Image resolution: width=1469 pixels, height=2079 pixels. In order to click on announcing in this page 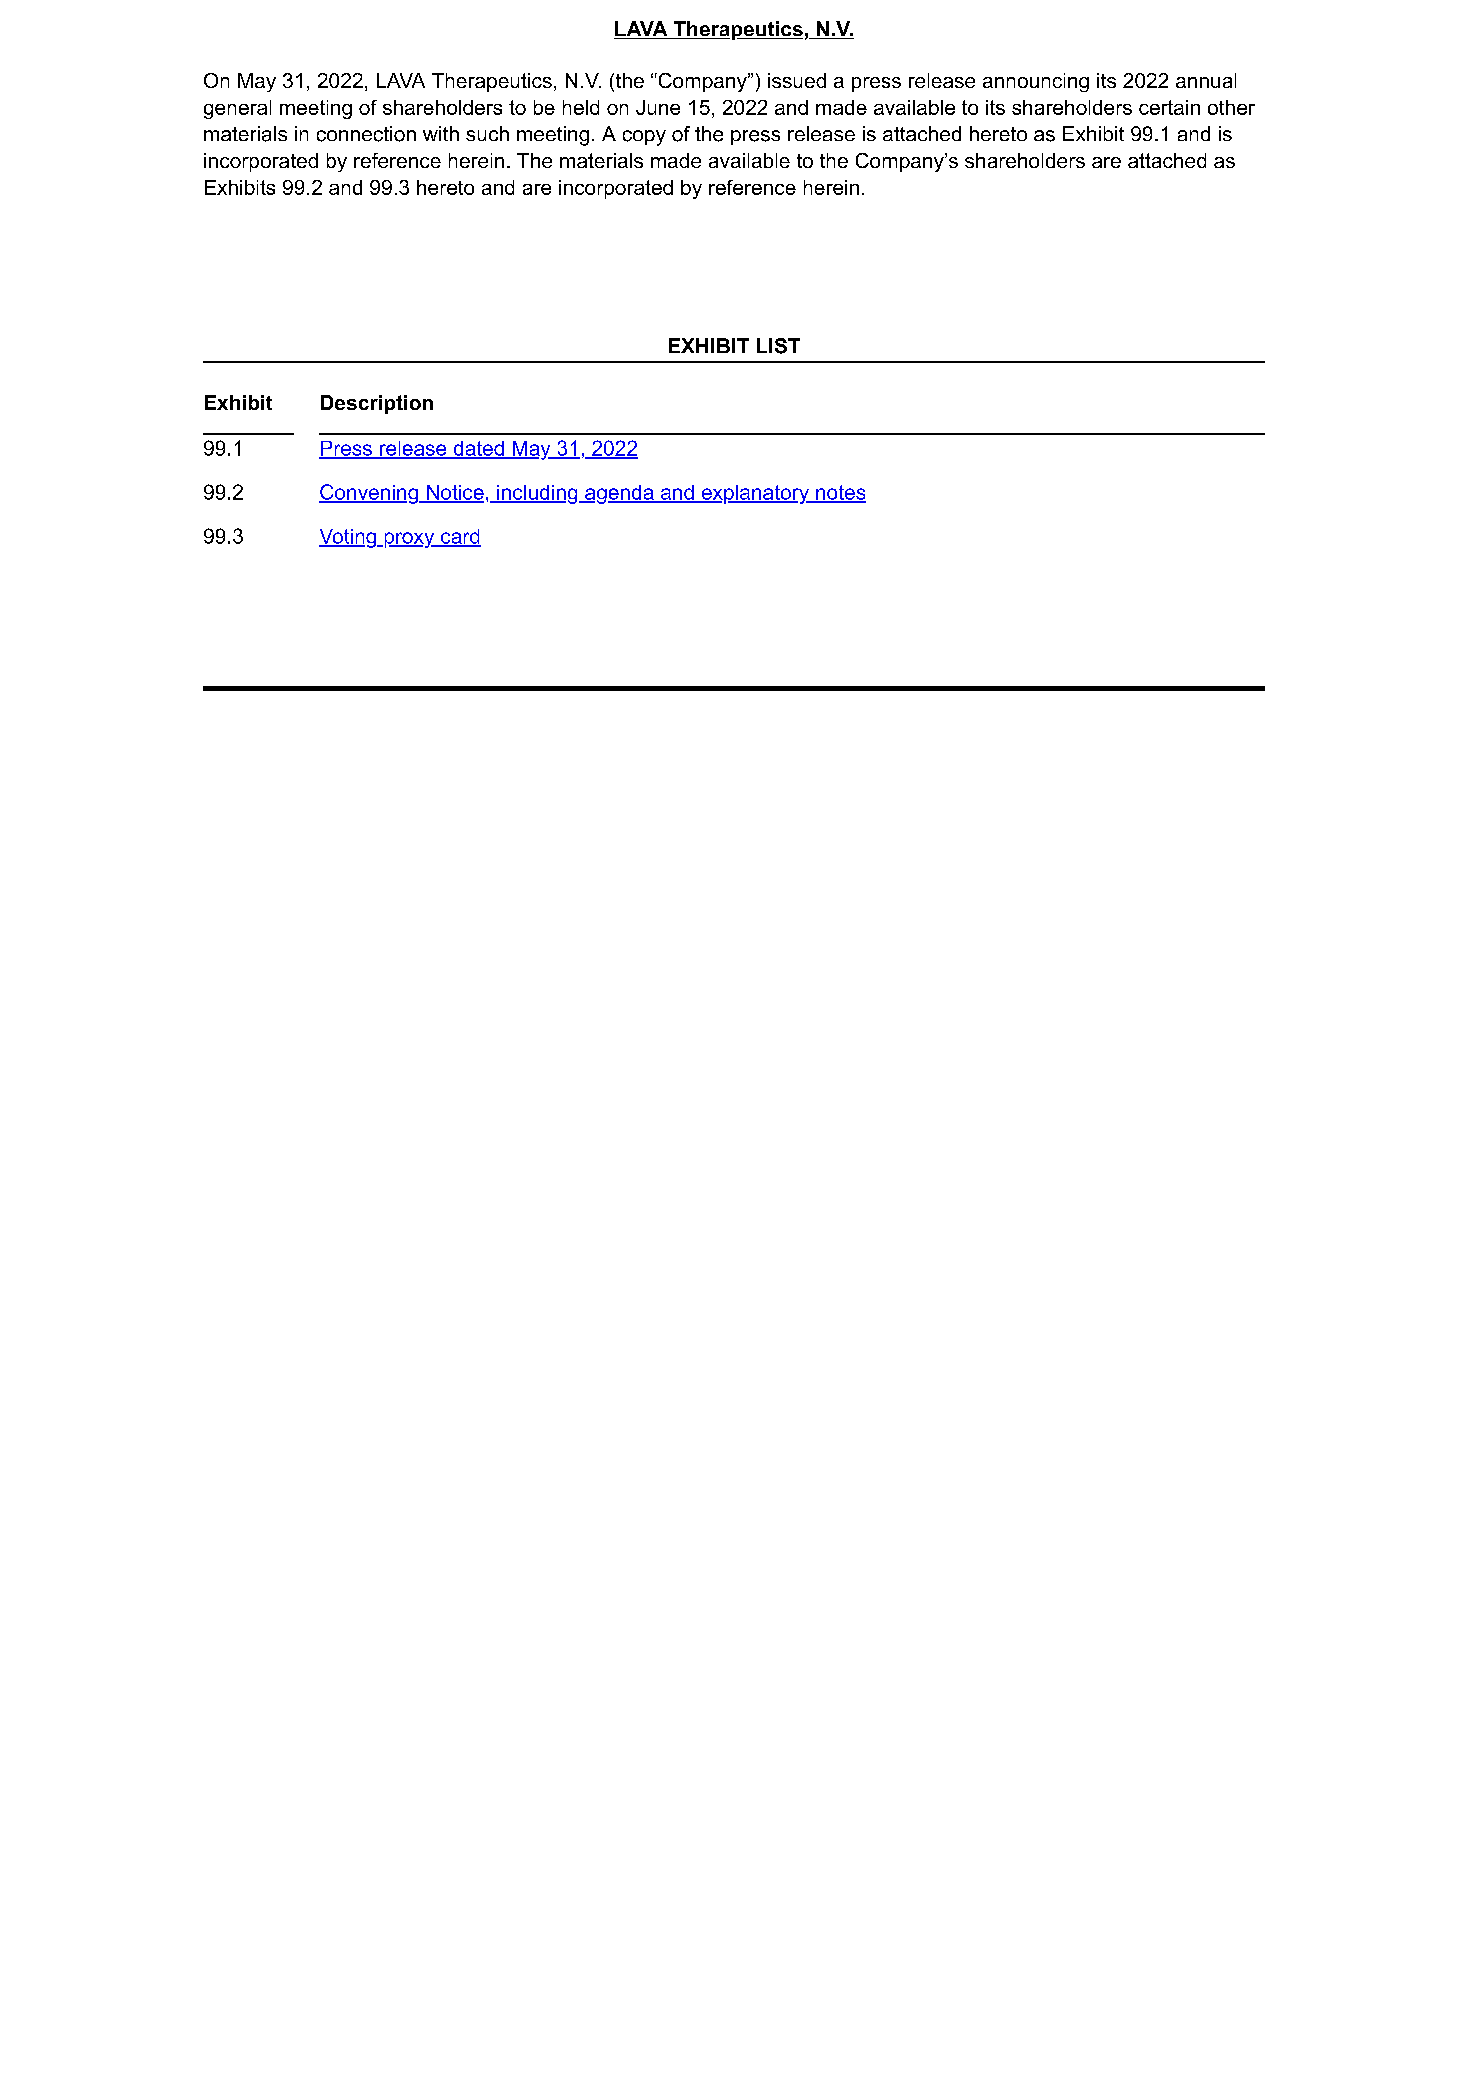, I will do `click(1036, 82)`.
